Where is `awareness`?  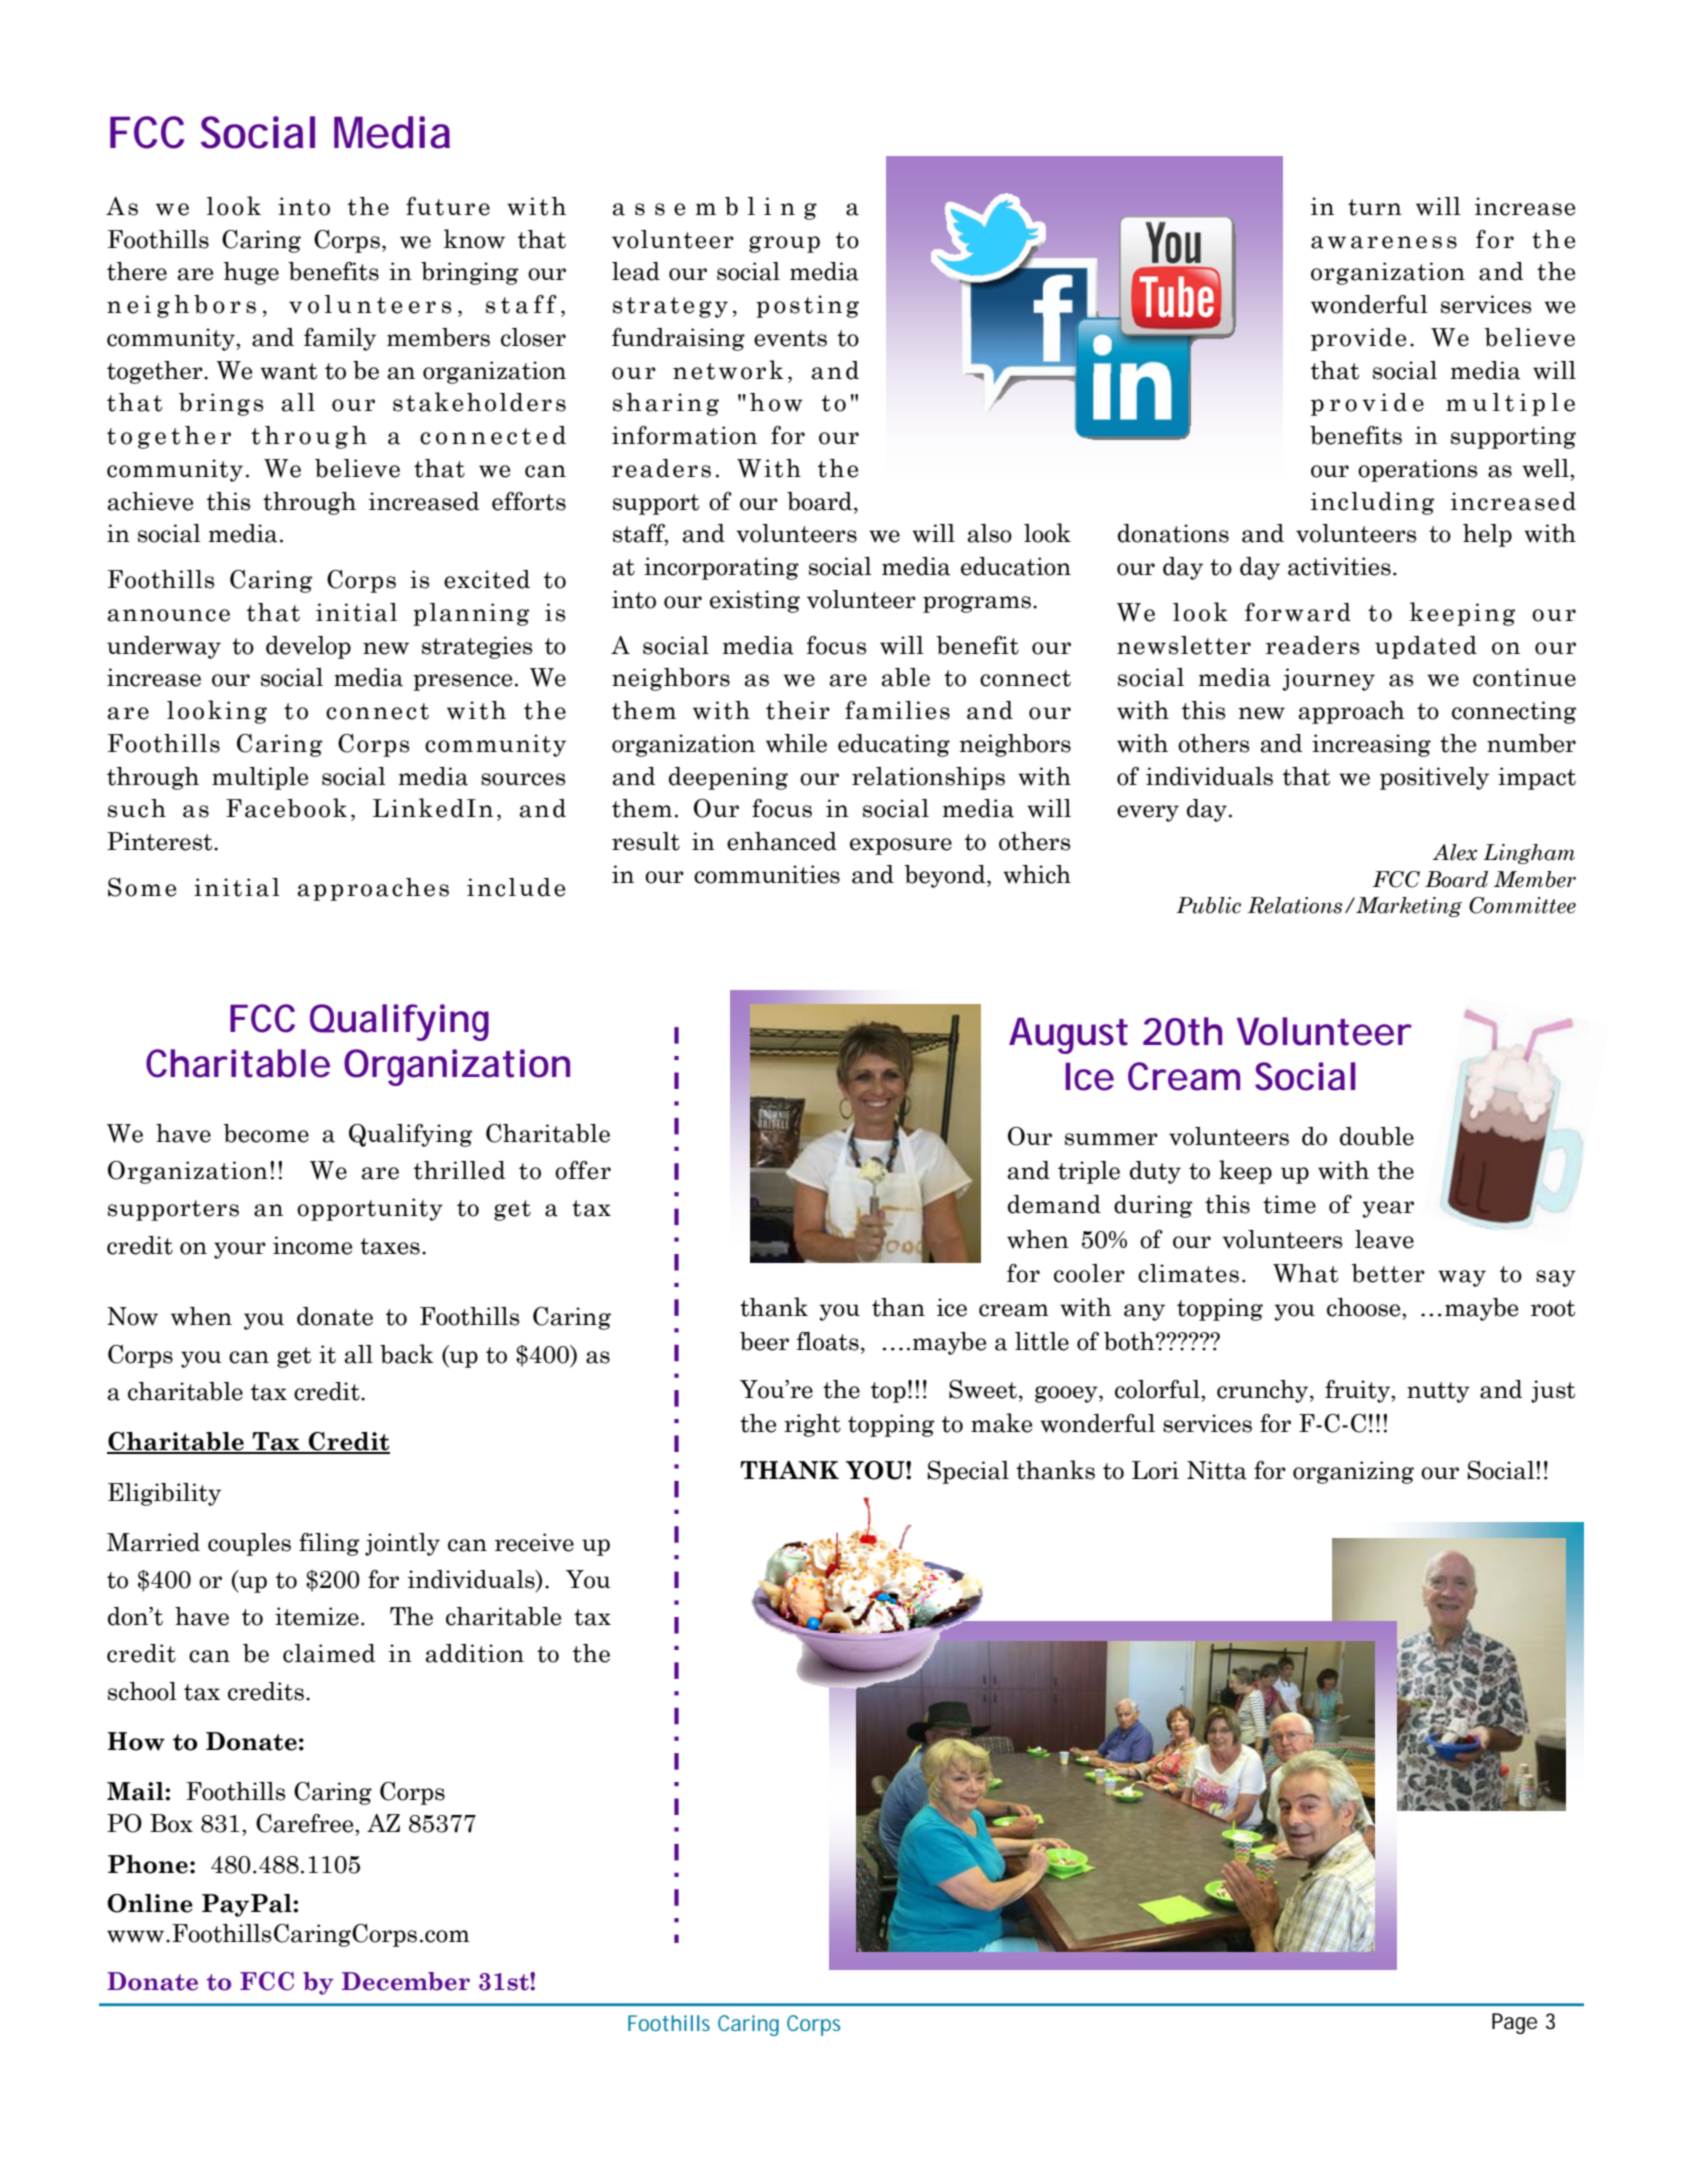
awareness is located at coordinates (1384, 242).
